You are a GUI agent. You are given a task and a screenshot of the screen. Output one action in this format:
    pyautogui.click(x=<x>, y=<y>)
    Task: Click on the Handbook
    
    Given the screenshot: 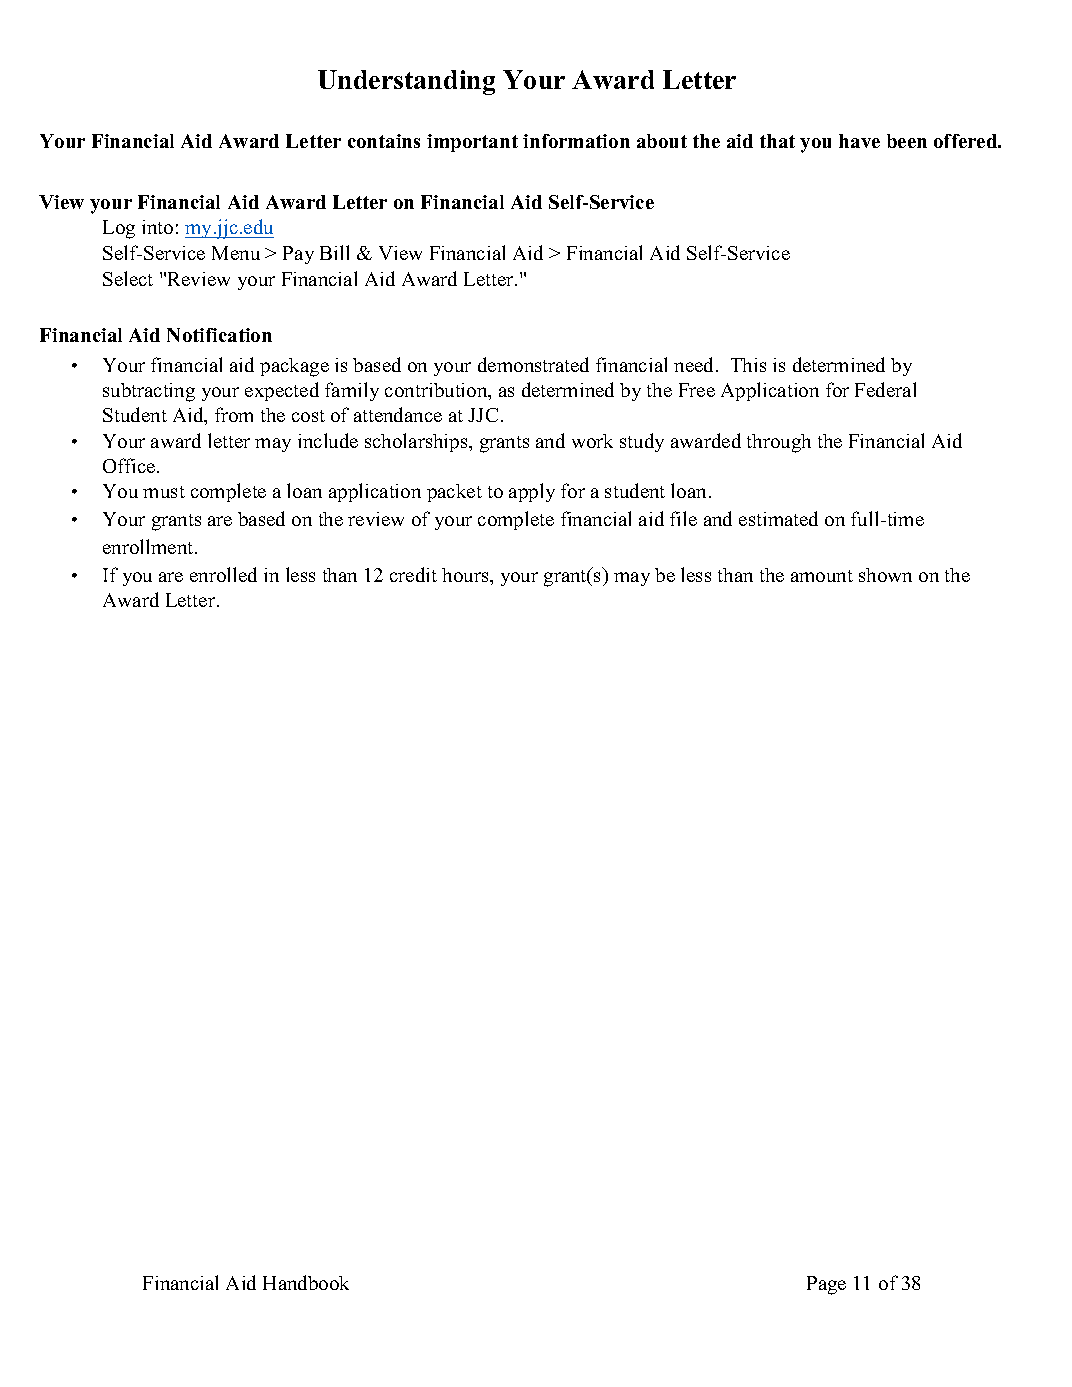 What is the action you would take?
    pyautogui.click(x=306, y=1282)
